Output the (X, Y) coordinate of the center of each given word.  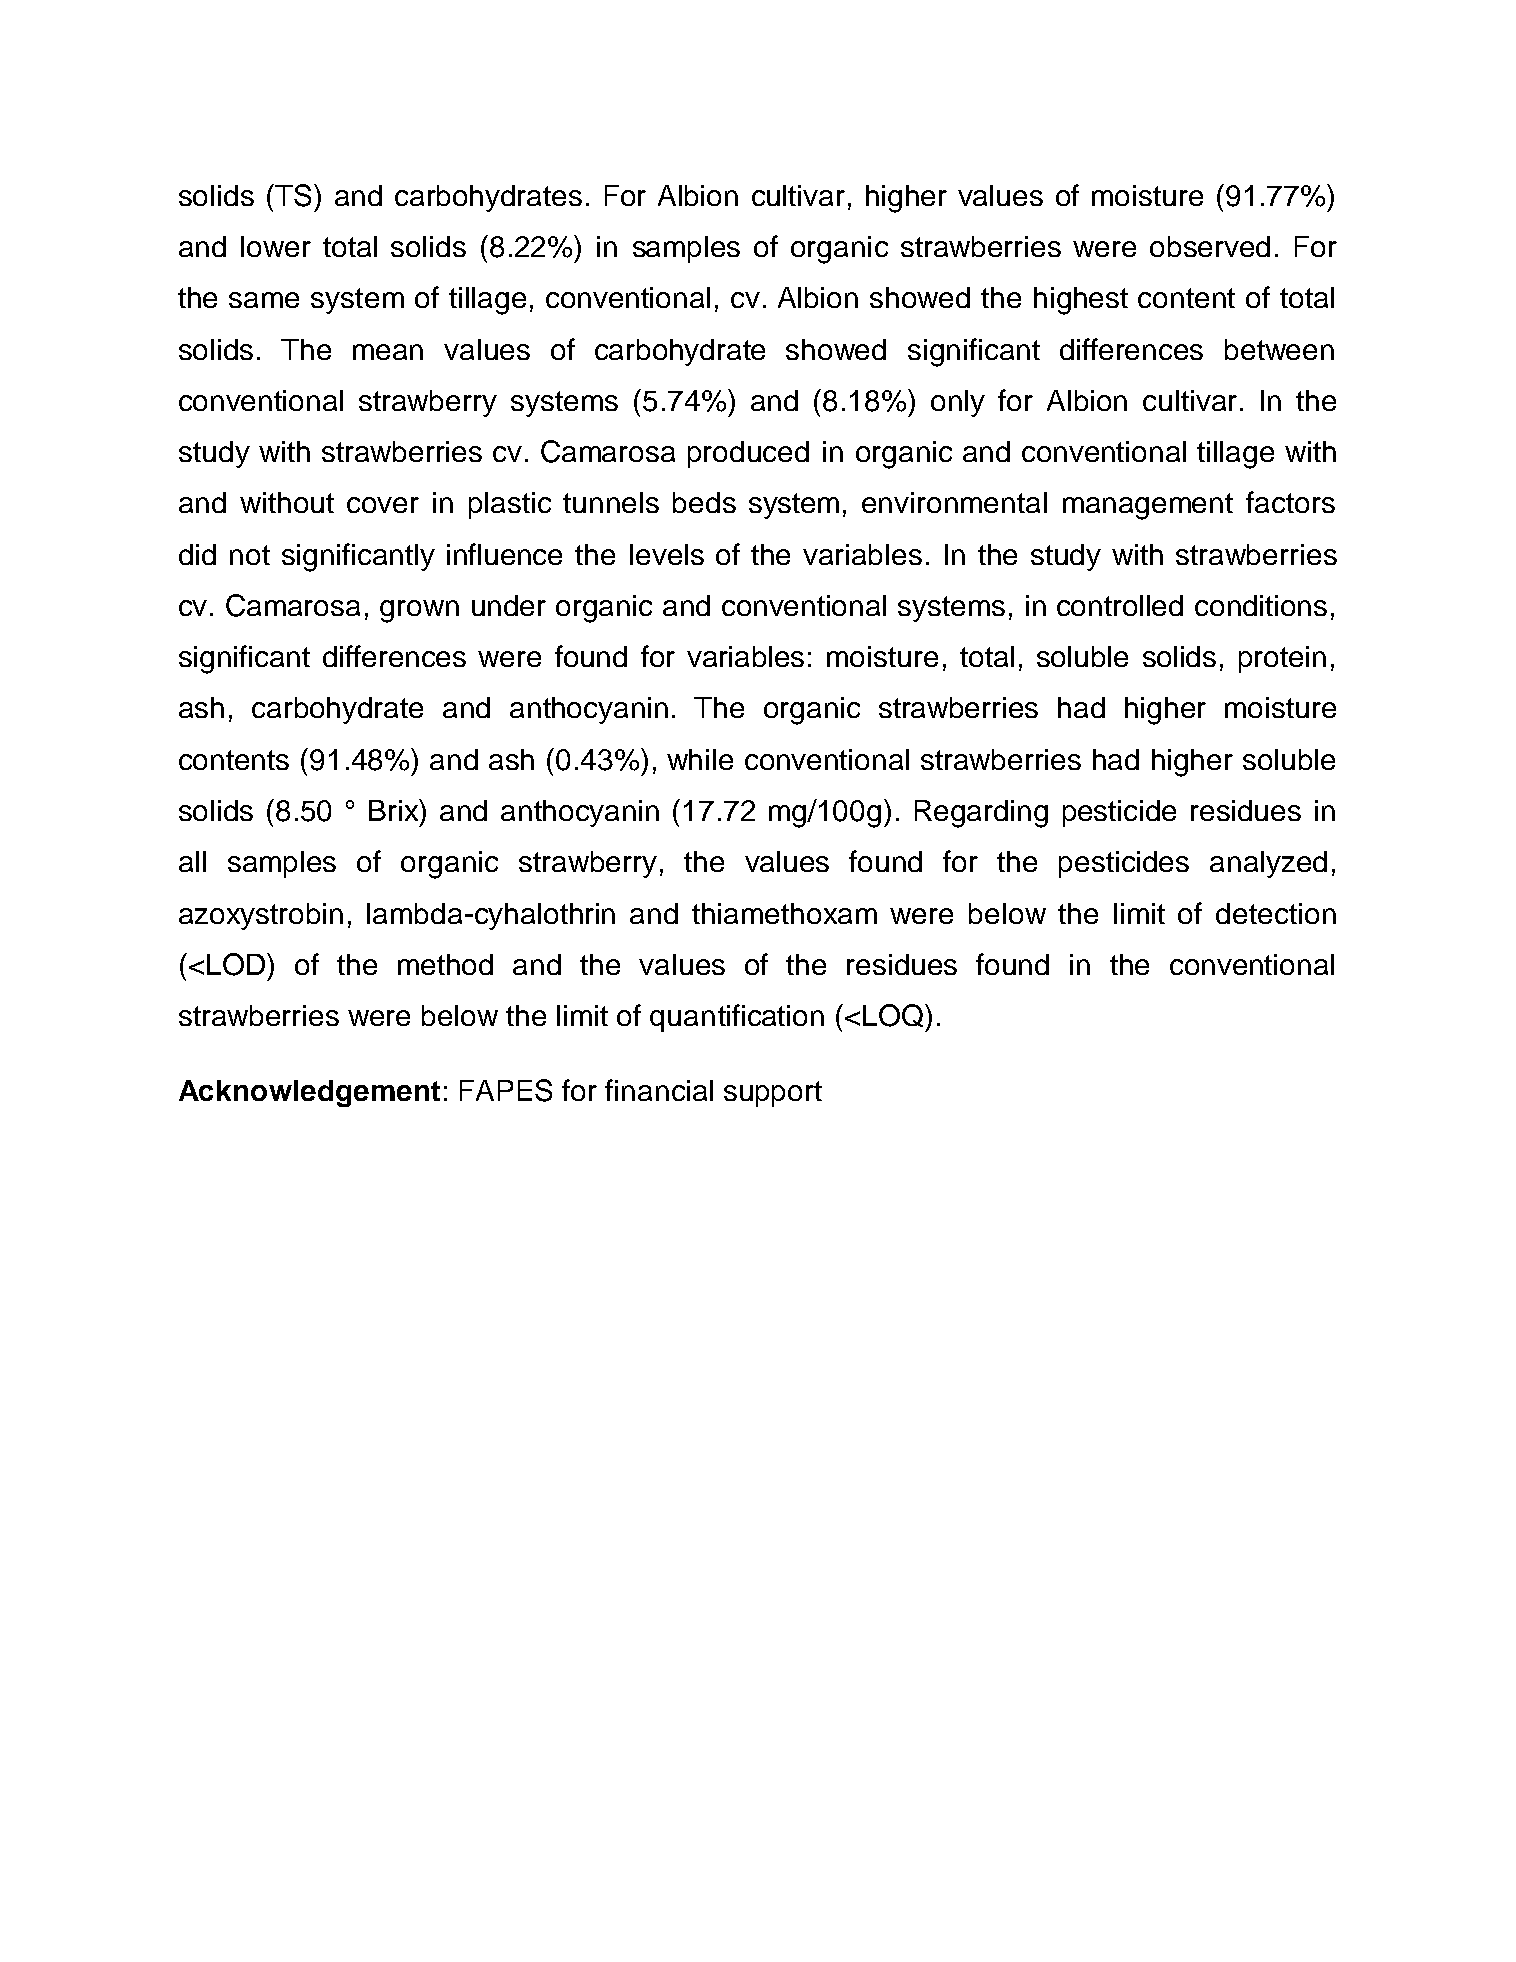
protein (1282, 659)
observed (1210, 246)
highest (1081, 301)
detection (1276, 913)
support (773, 1094)
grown (419, 611)
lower (276, 246)
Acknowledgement (309, 1093)
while (700, 759)
